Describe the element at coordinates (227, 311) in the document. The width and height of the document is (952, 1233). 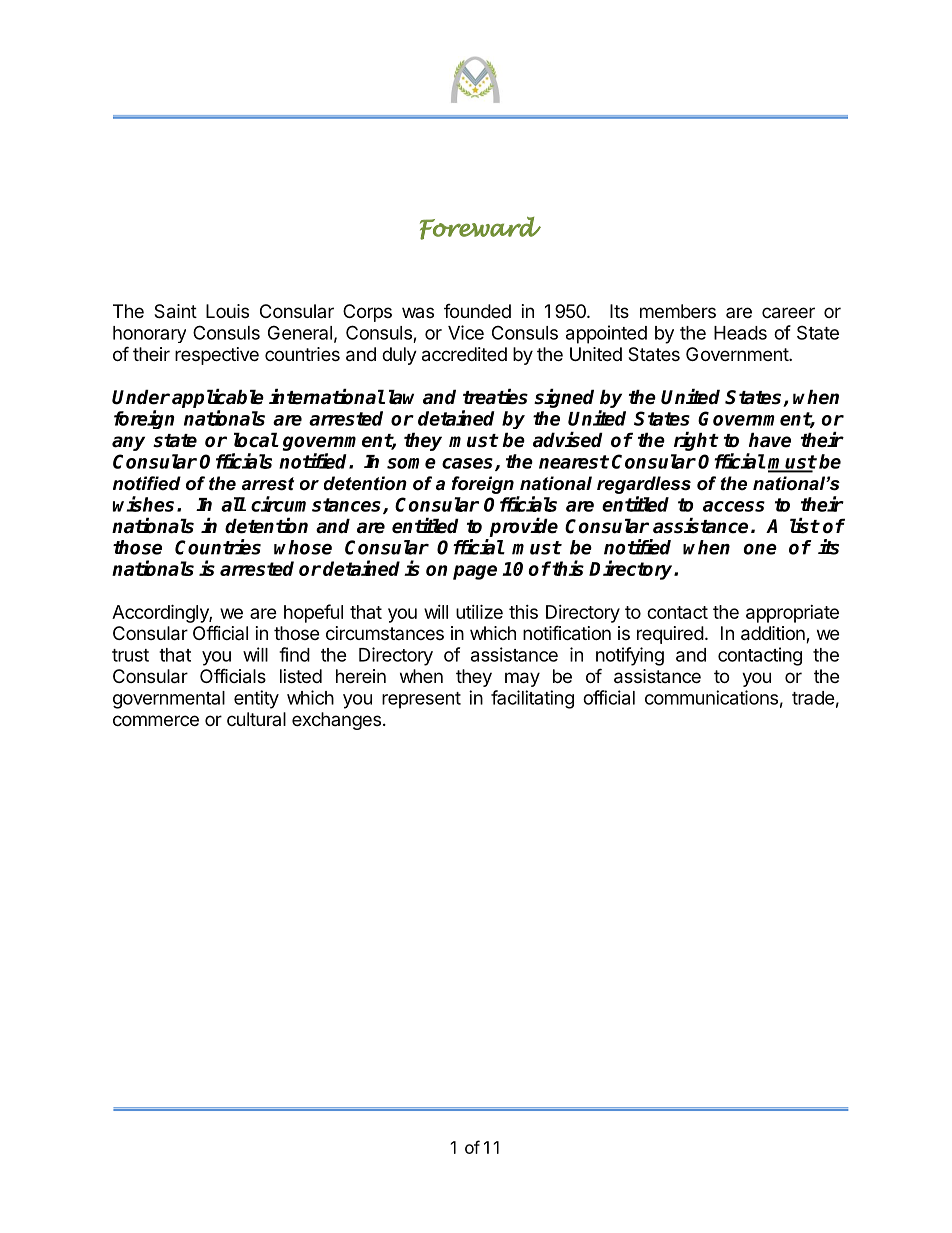
I see `Louis` at that location.
